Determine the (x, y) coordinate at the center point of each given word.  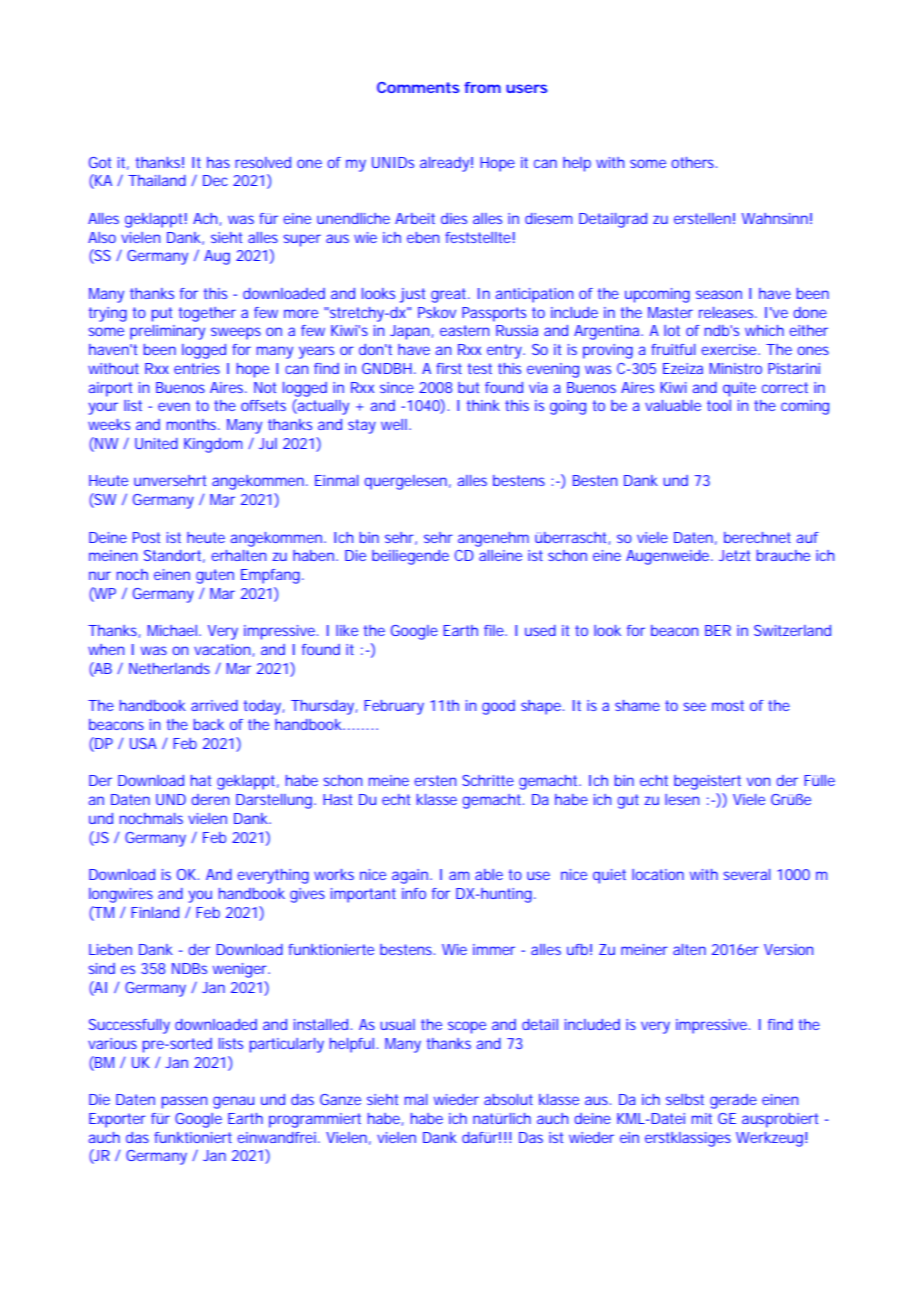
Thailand (157, 180)
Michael (172, 630)
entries (197, 368)
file (495, 630)
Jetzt (734, 555)
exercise (731, 349)
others (694, 162)
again (412, 876)
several (747, 874)
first (449, 368)
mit (702, 1118)
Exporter (117, 1120)
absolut (508, 1099)
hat (201, 780)
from (482, 87)
